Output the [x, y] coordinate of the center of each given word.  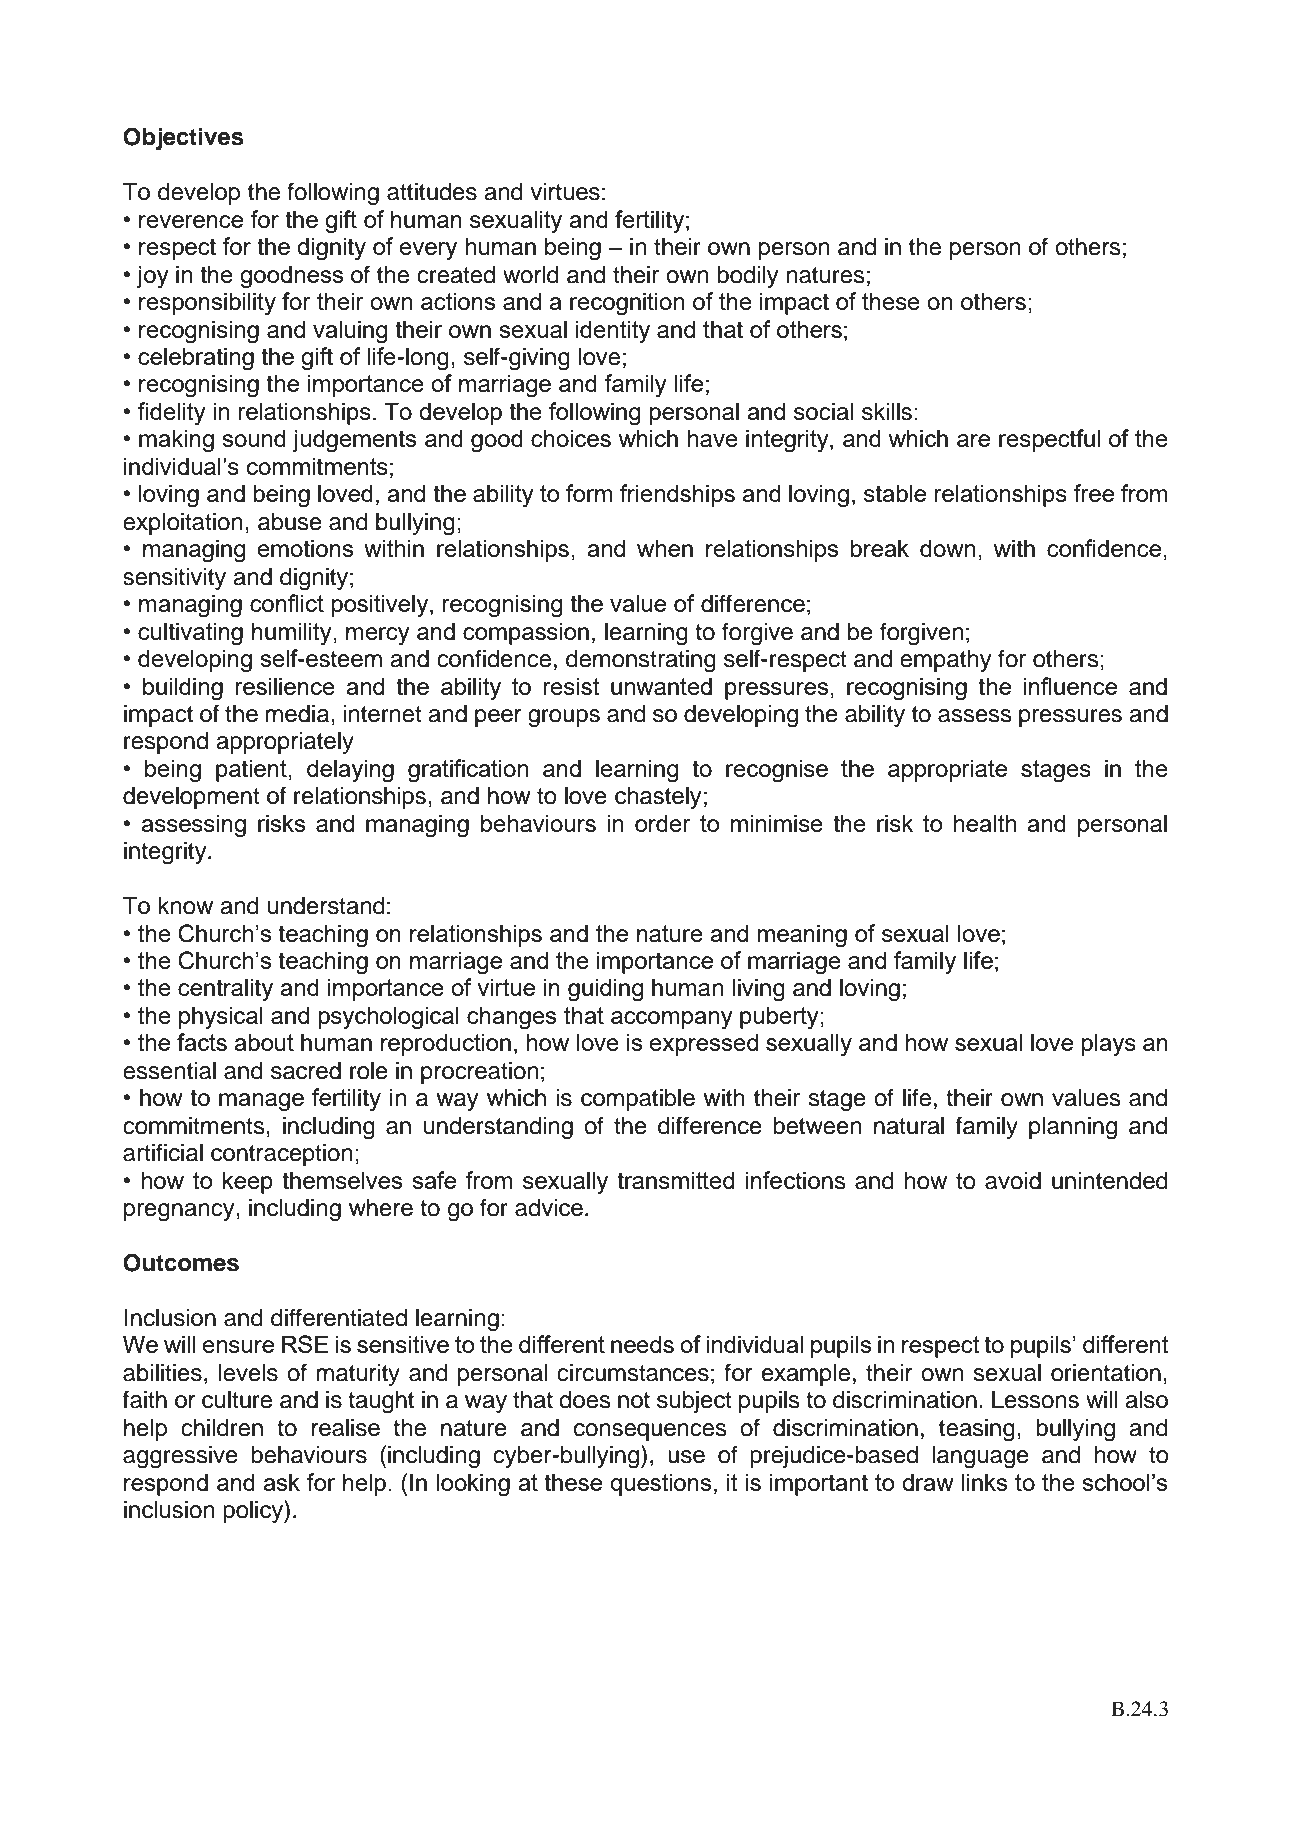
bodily [747, 276]
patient [252, 770]
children [222, 1427]
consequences [650, 1432]
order [663, 823]
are [973, 440]
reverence [191, 221]
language [981, 1457]
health [984, 823]
